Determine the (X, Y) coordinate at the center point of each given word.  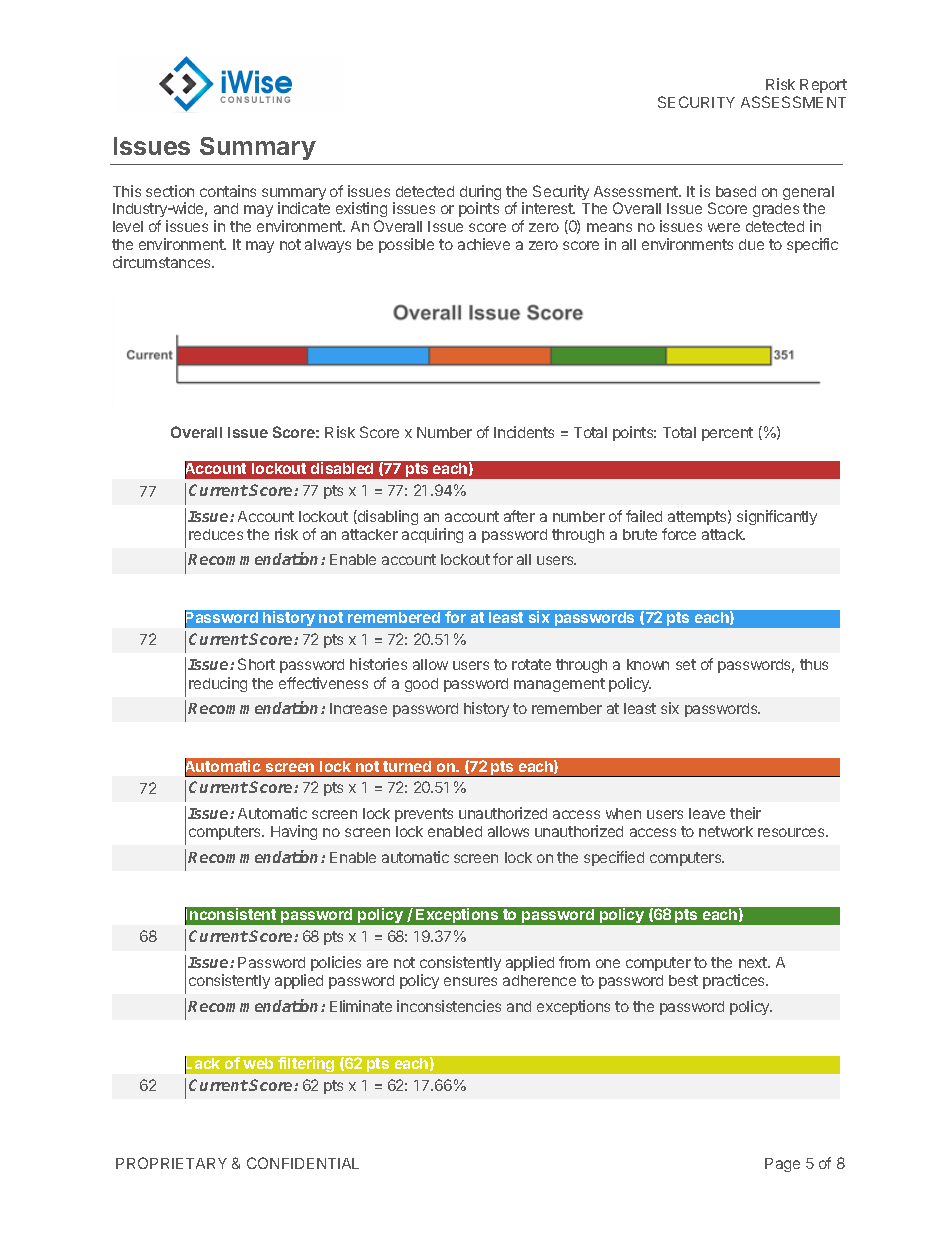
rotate (531, 664)
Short (256, 664)
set (686, 664)
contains (228, 191)
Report (823, 86)
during (480, 194)
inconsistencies (449, 1006)
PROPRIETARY (171, 1163)
